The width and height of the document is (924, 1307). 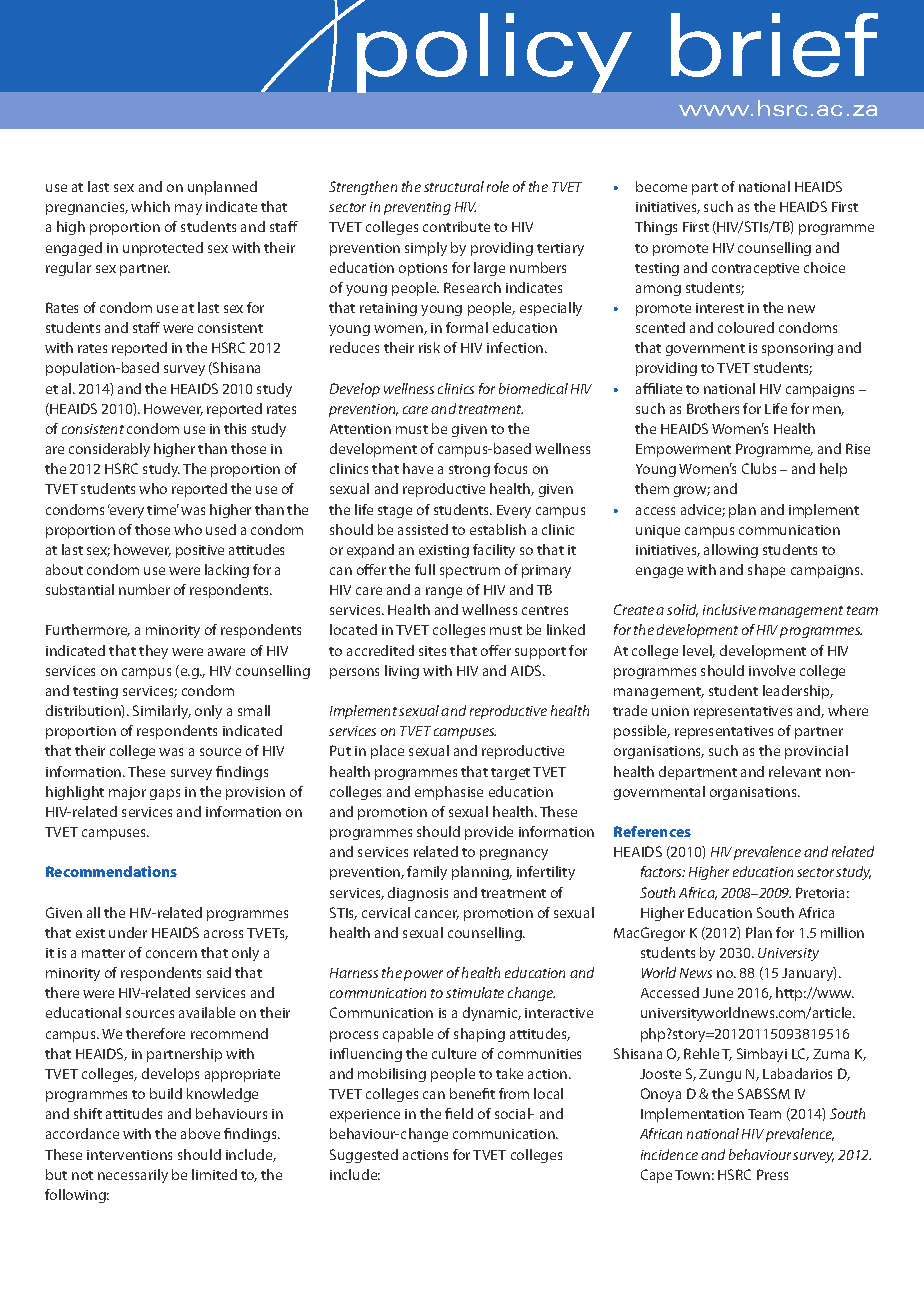 What do you see at coordinates (772, 670) in the document?
I see `involve` at bounding box center [772, 670].
